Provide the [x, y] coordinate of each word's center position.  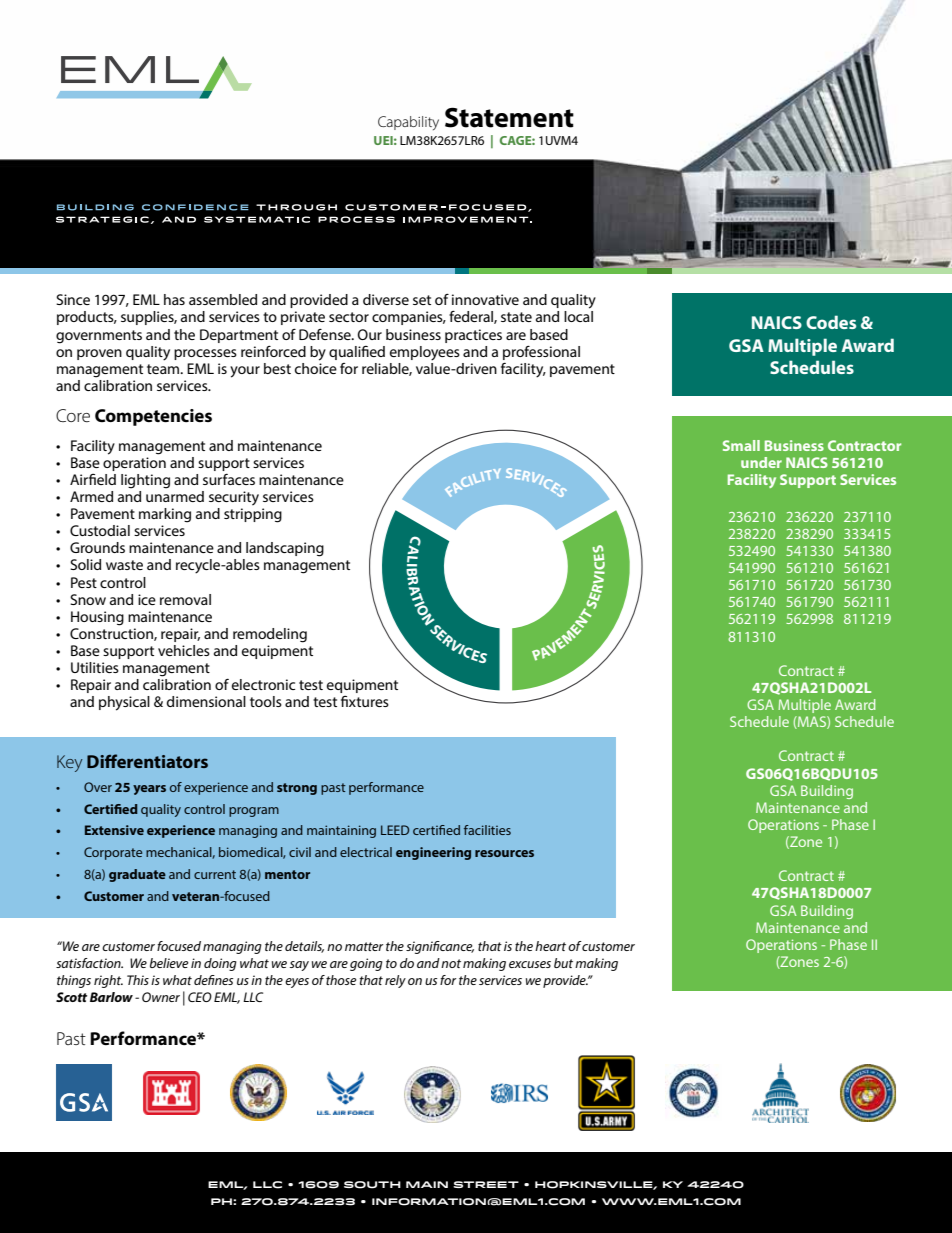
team [164, 369]
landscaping [285, 549]
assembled [223, 299]
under [761, 462]
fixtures [365, 701]
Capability [408, 123]
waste [124, 565]
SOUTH [372, 1185]
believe [169, 963]
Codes [831, 322]
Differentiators [147, 761]
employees [425, 353]
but [563, 963]
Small [741, 445]
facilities [487, 830]
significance [440, 947]
